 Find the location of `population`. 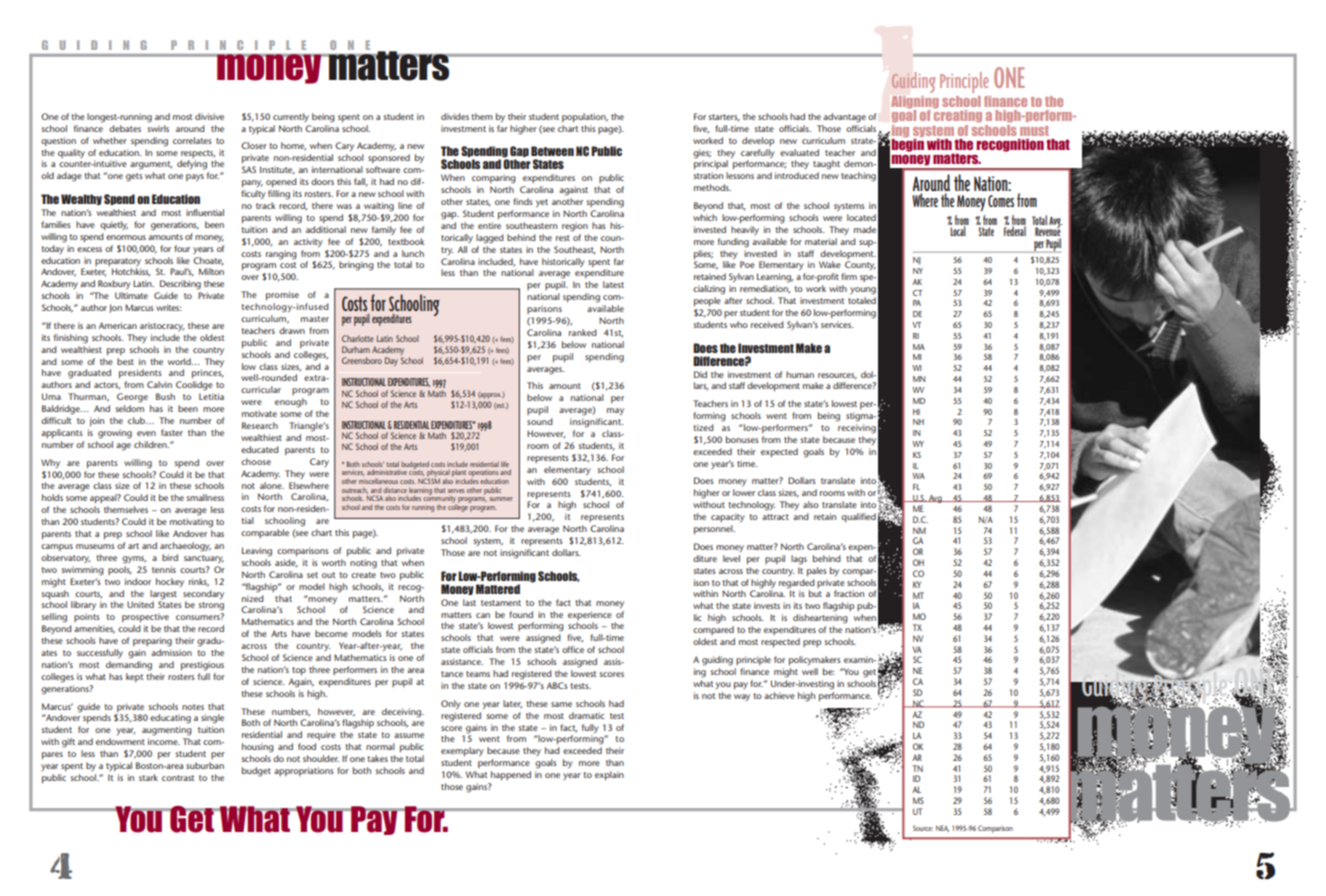

population is located at coordinates (585, 118).
